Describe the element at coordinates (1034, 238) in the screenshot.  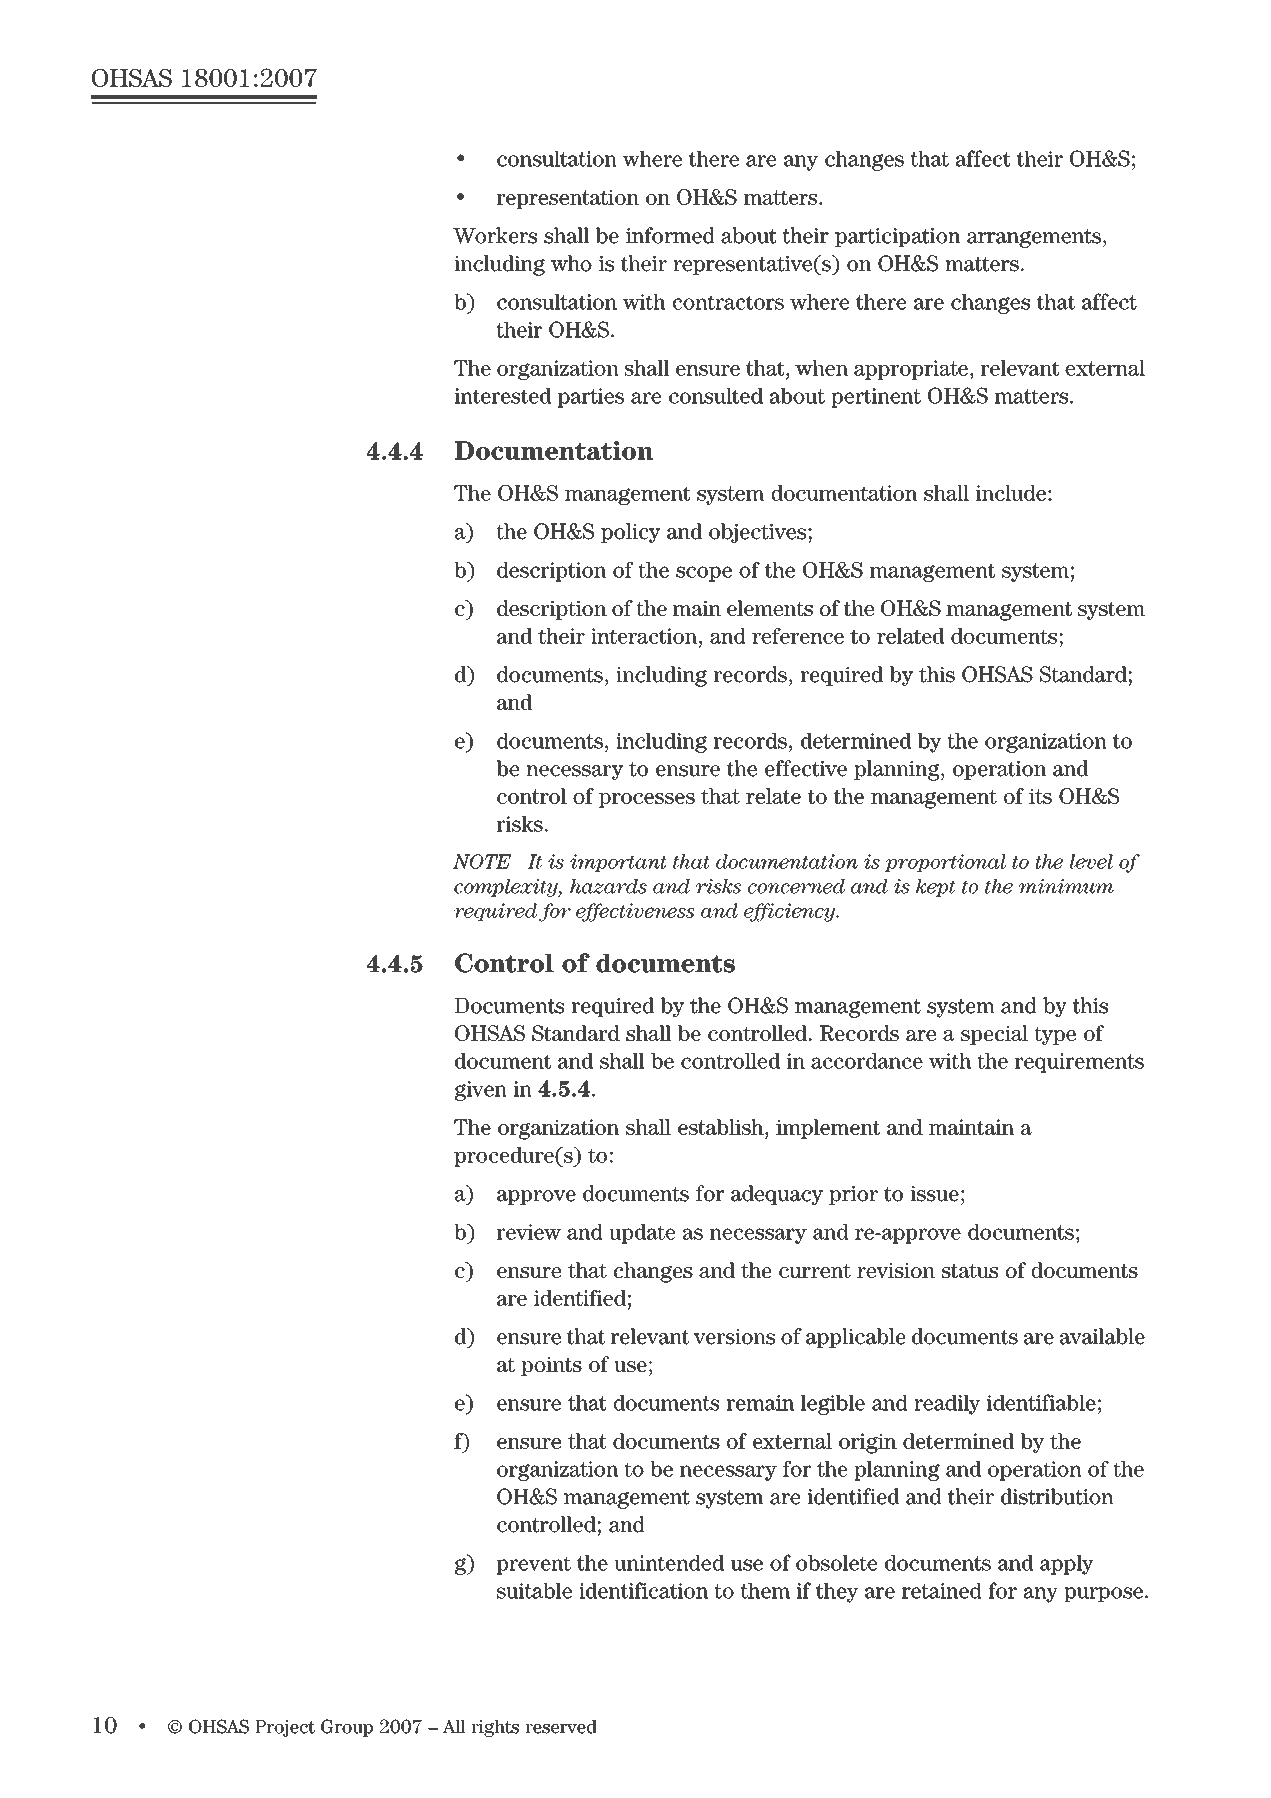
I see `arrangements` at that location.
